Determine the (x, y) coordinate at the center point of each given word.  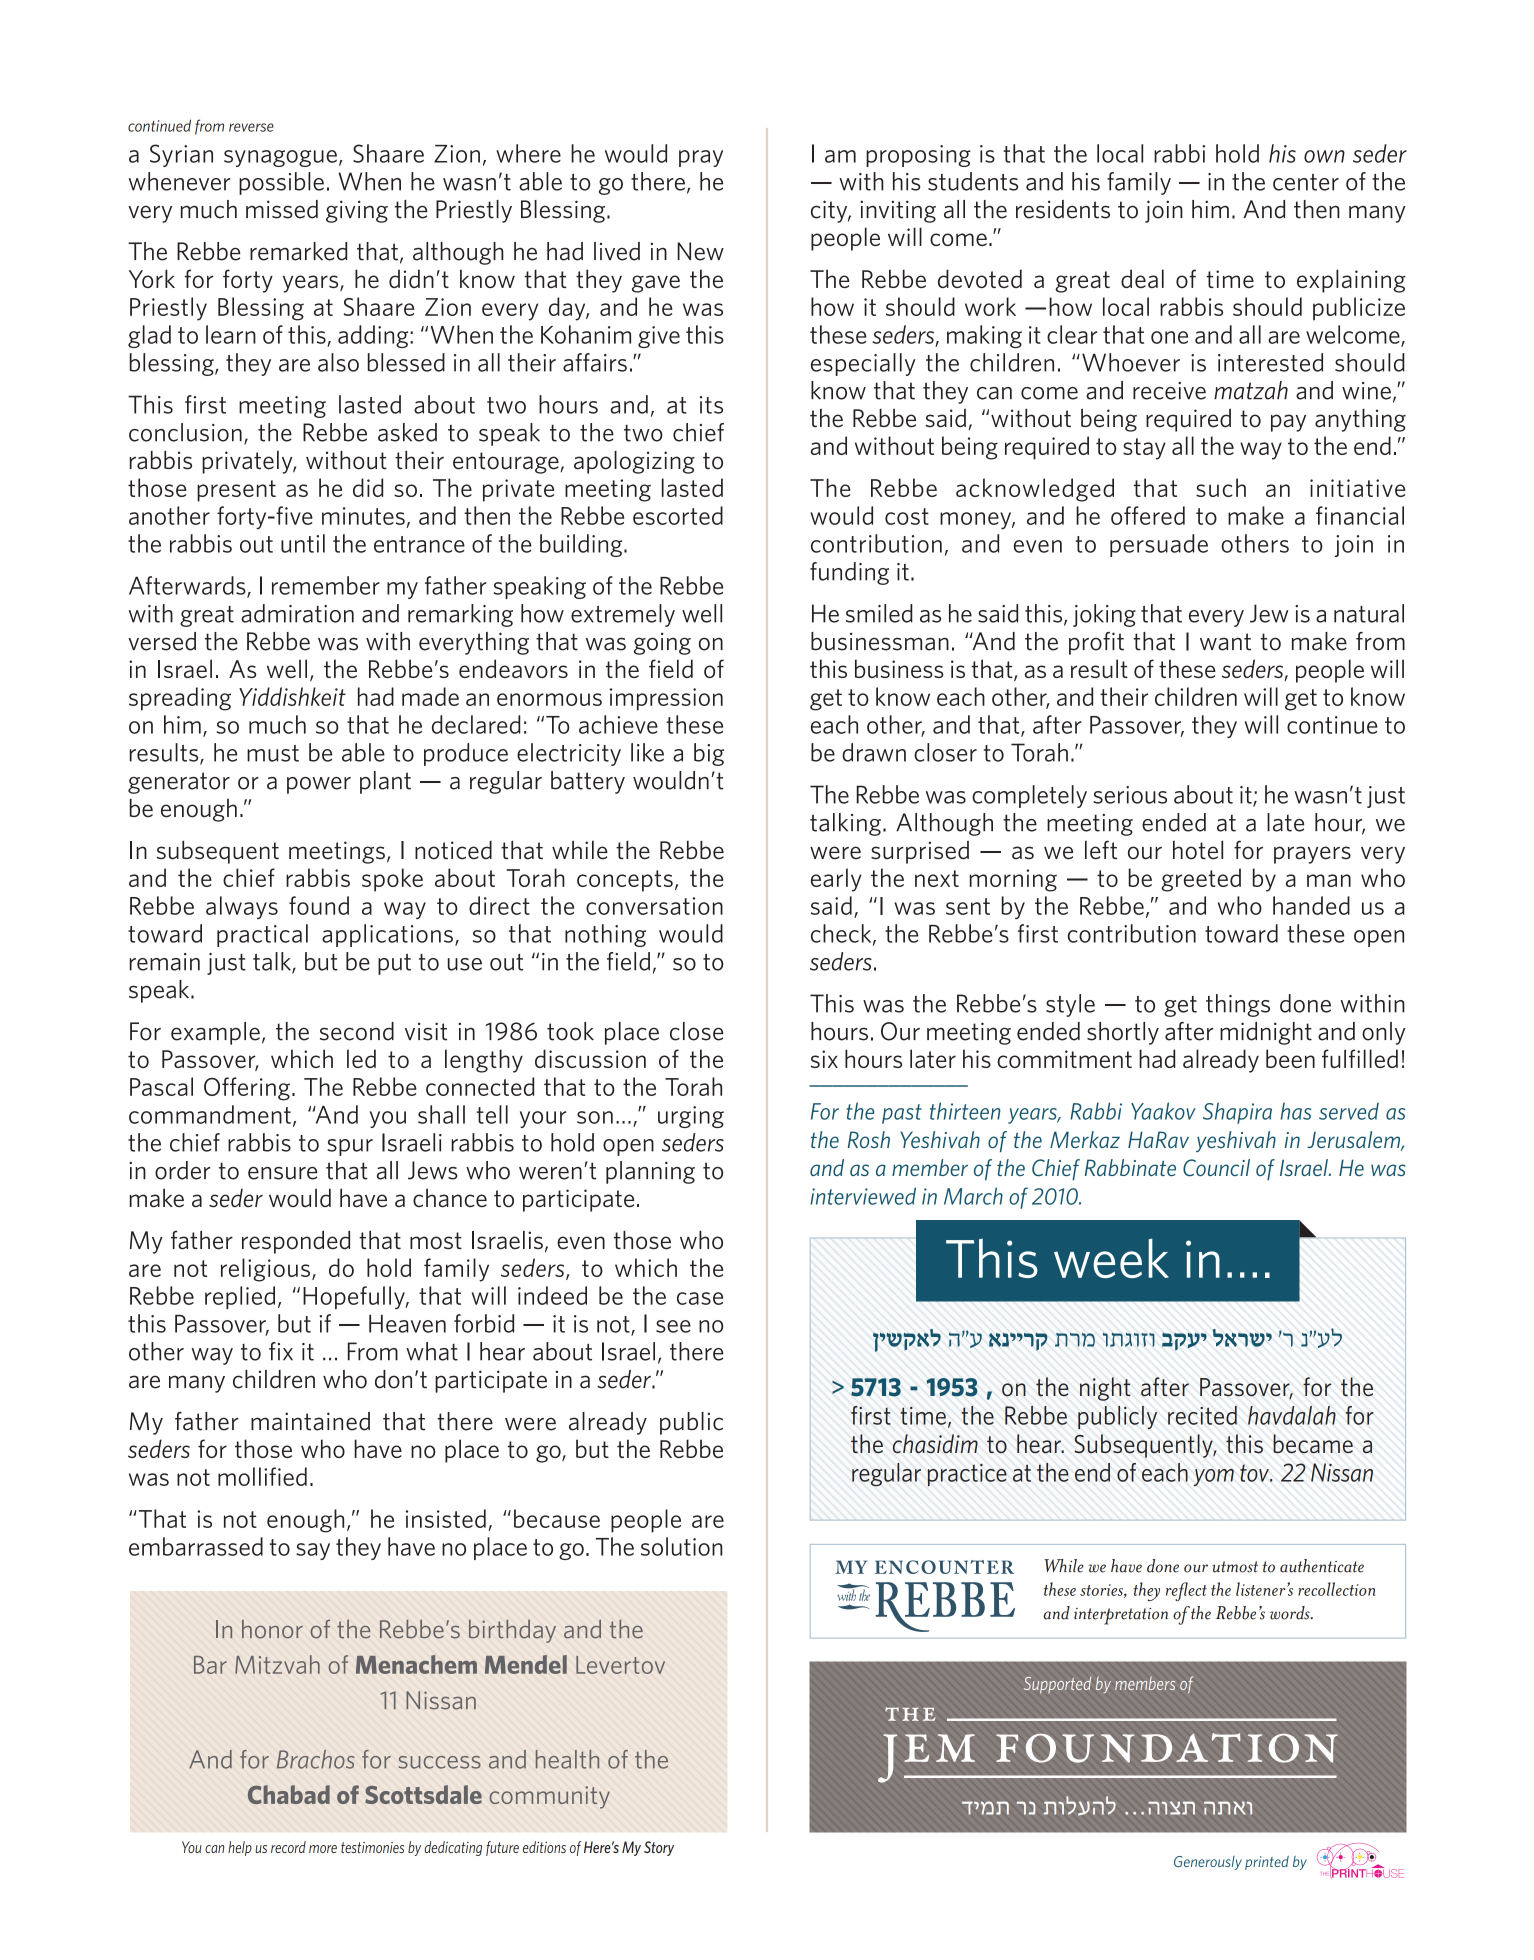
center (1306, 182)
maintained (310, 1421)
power (319, 785)
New (700, 251)
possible (281, 183)
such (1221, 487)
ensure (283, 1173)
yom (1214, 1477)
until (303, 543)
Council (1216, 1168)
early (836, 880)
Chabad (289, 1794)
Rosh (869, 1139)
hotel (1198, 850)
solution (681, 1546)
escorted (678, 515)
